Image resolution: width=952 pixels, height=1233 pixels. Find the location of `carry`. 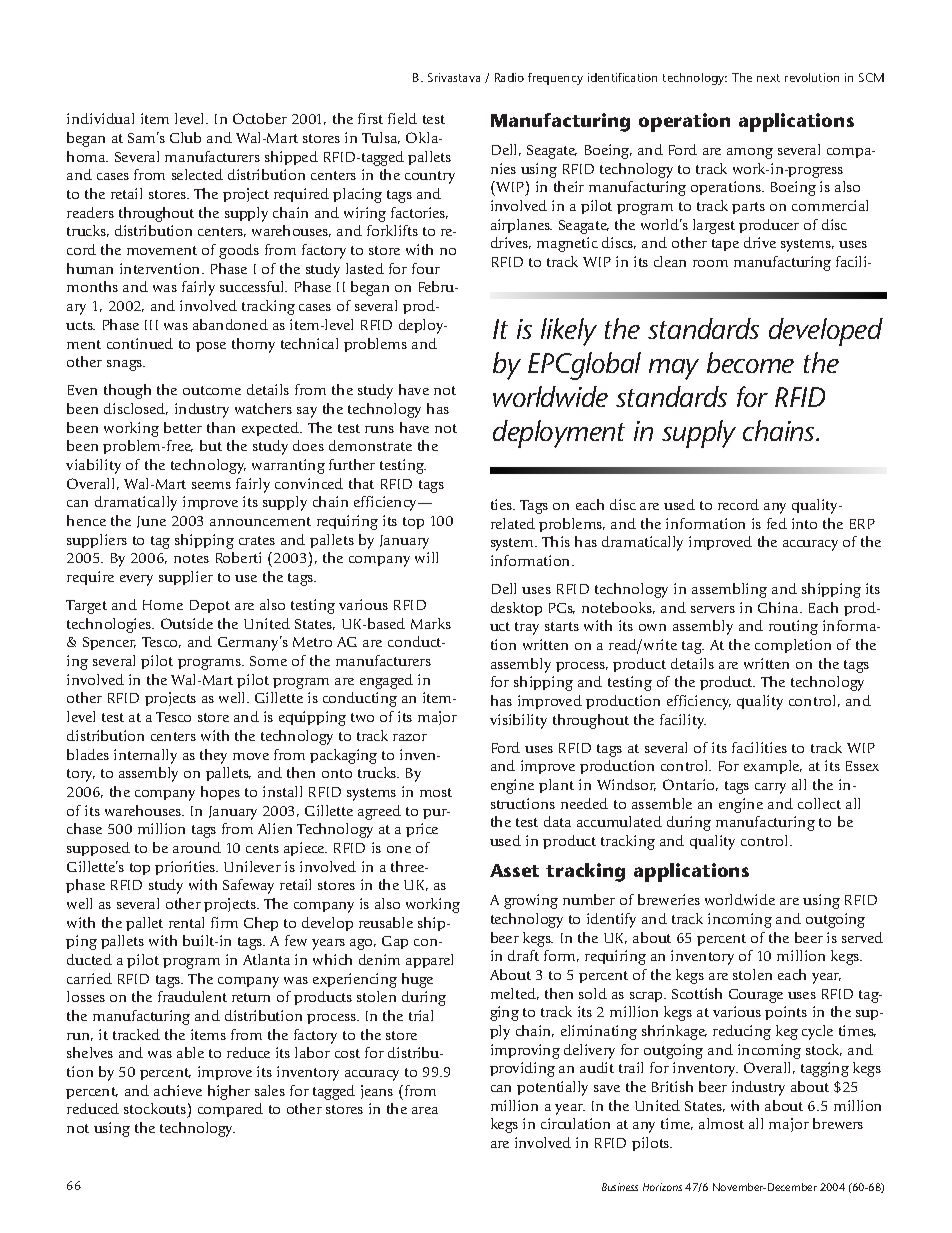

carry is located at coordinates (770, 788).
